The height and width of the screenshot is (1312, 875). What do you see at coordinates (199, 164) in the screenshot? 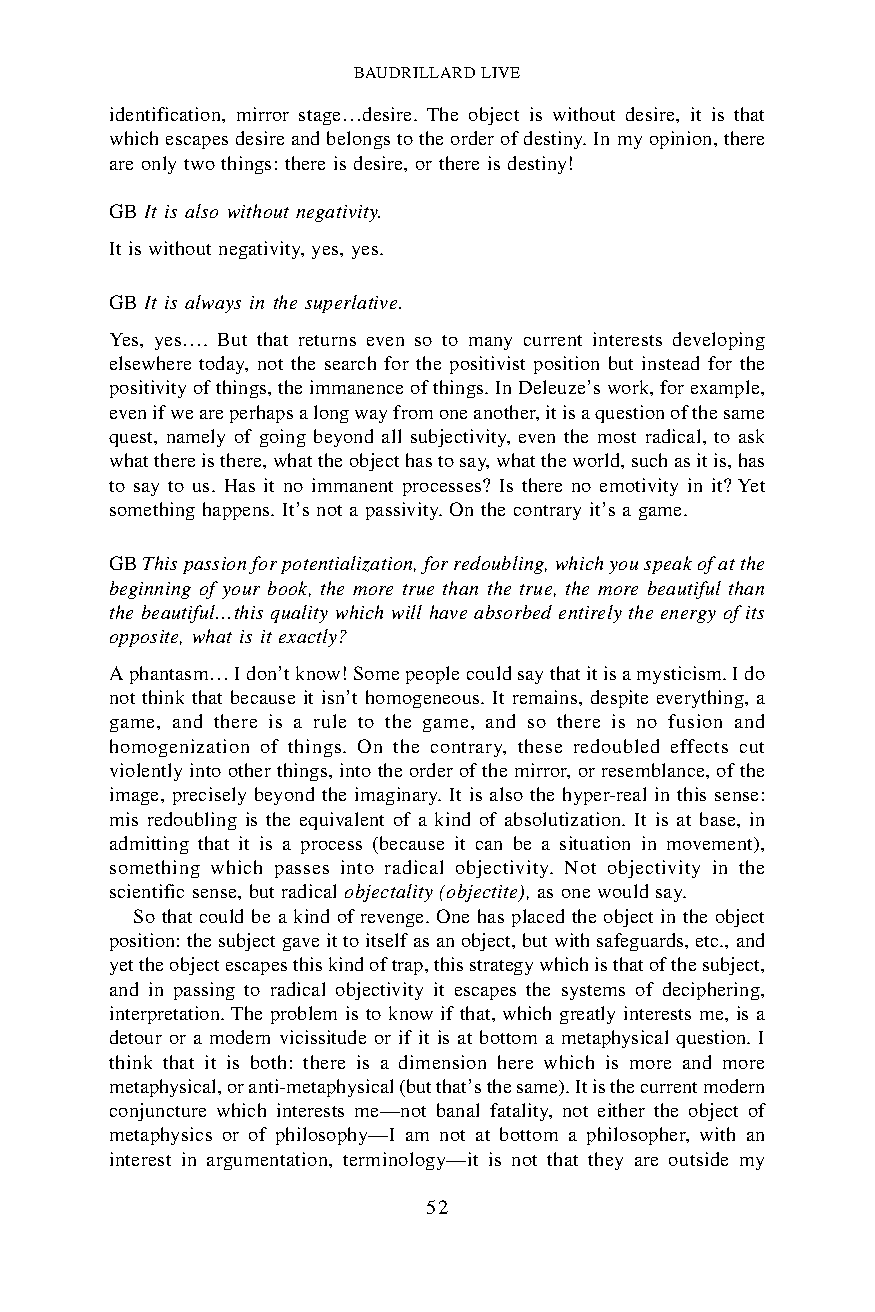
I see `two` at bounding box center [199, 164].
